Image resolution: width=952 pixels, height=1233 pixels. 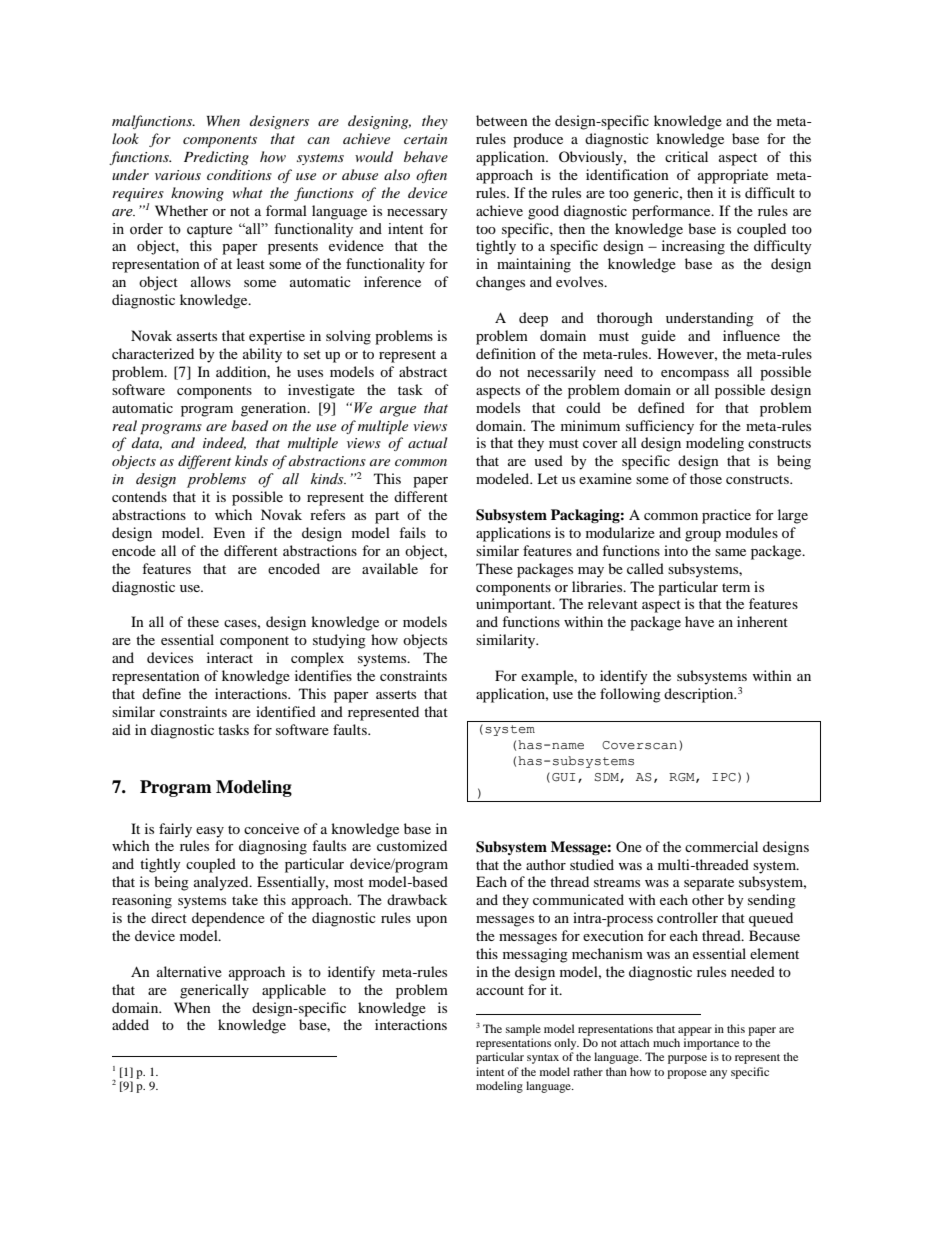 What do you see at coordinates (425, 139) in the screenshot?
I see `certain` at bounding box center [425, 139].
